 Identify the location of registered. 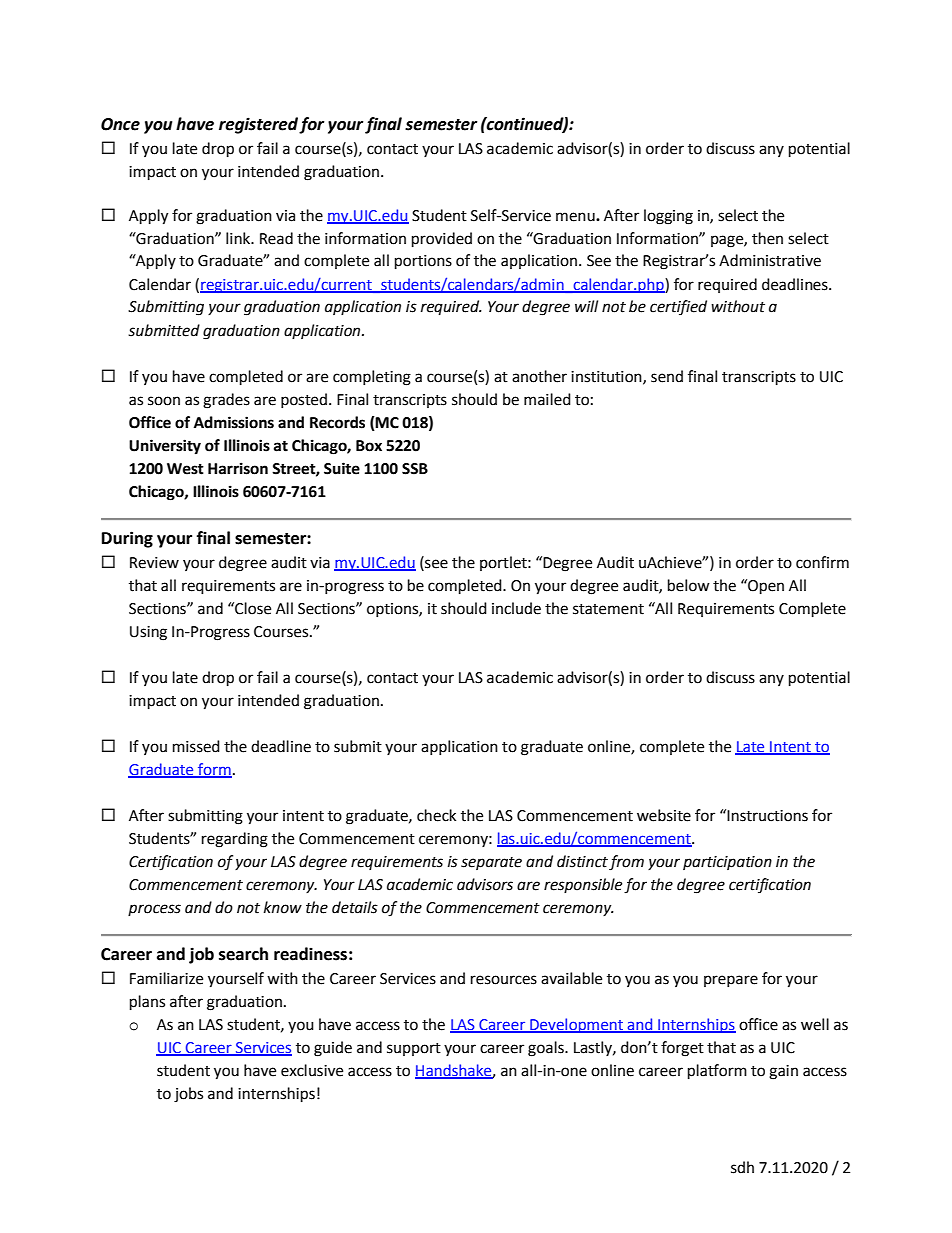
(258, 125).
